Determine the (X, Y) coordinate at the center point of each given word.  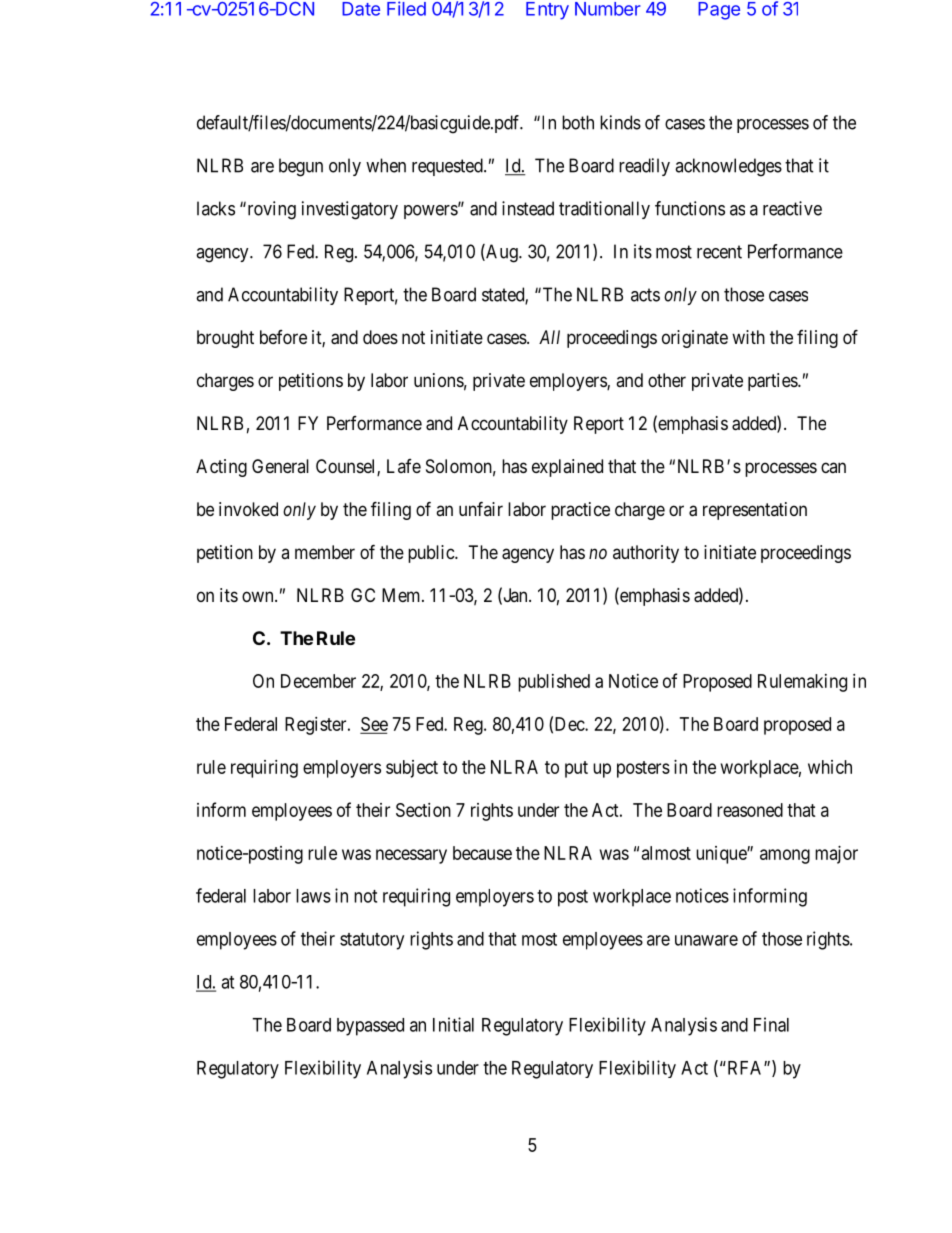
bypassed (370, 1027)
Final (771, 1024)
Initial (453, 1024)
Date (361, 9)
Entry (547, 11)
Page (719, 11)
